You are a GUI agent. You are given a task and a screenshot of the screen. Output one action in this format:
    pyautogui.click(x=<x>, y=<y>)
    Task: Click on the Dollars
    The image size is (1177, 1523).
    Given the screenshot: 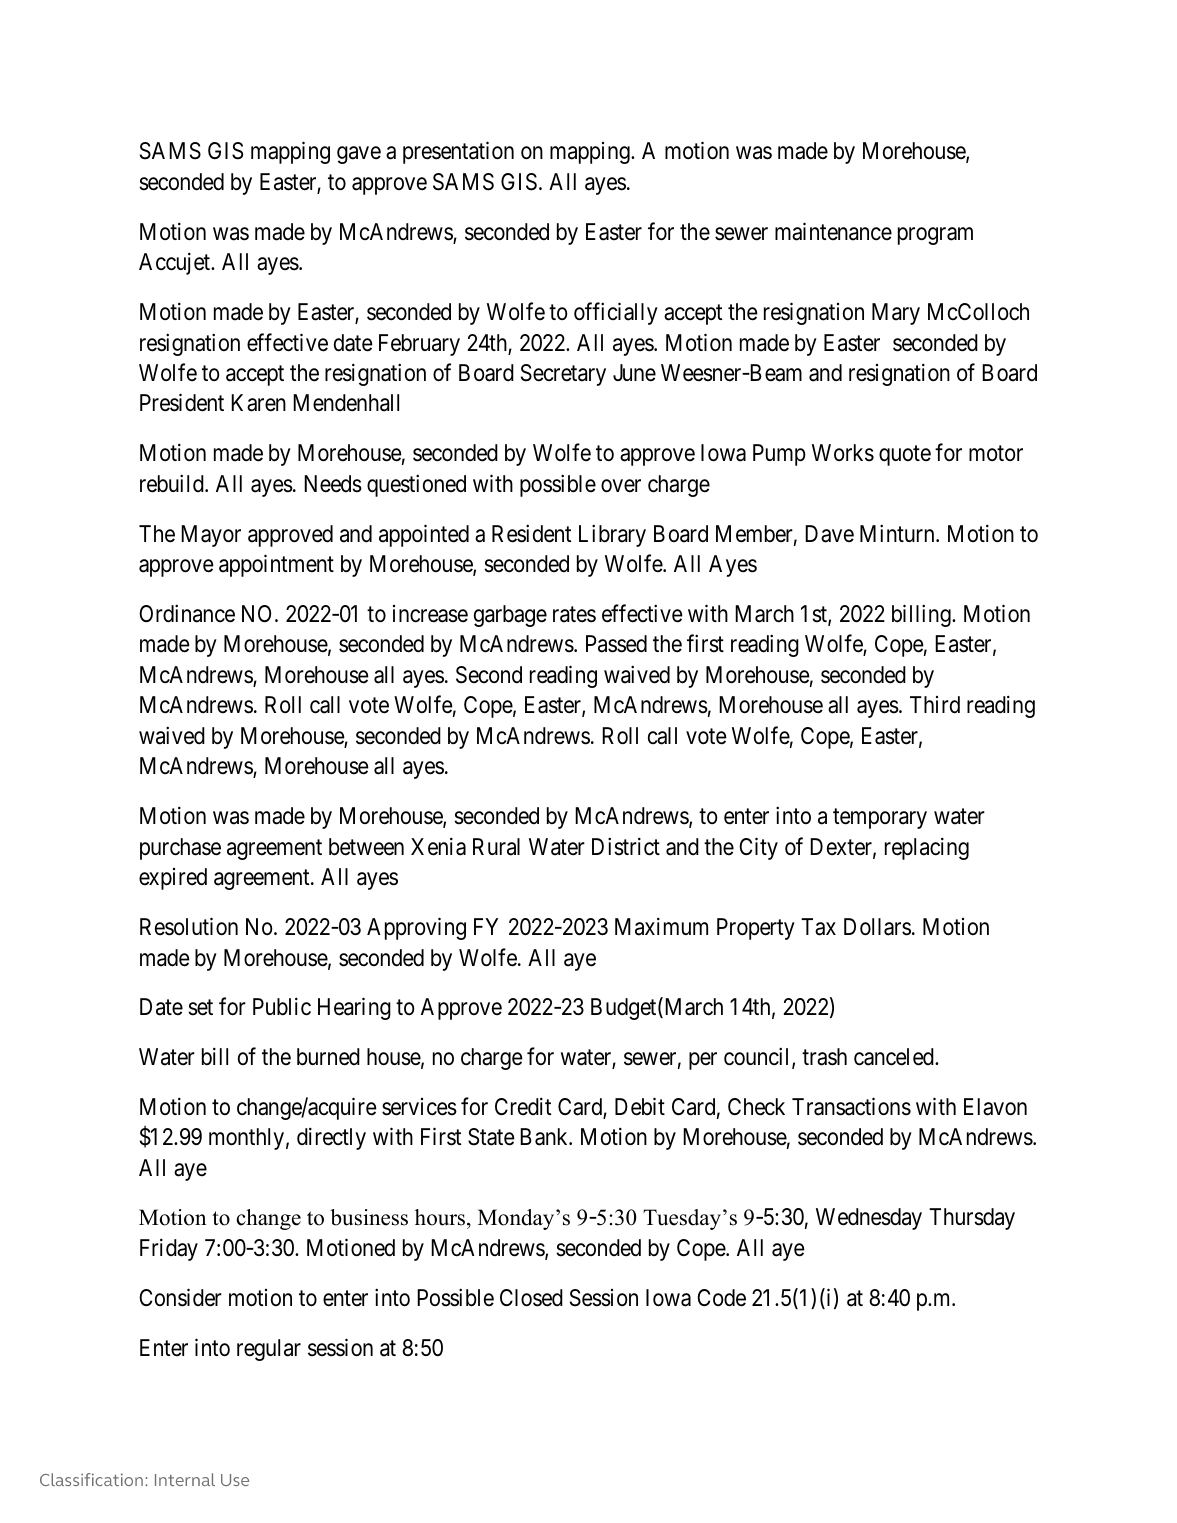 What is the action you would take?
    pyautogui.click(x=877, y=927)
